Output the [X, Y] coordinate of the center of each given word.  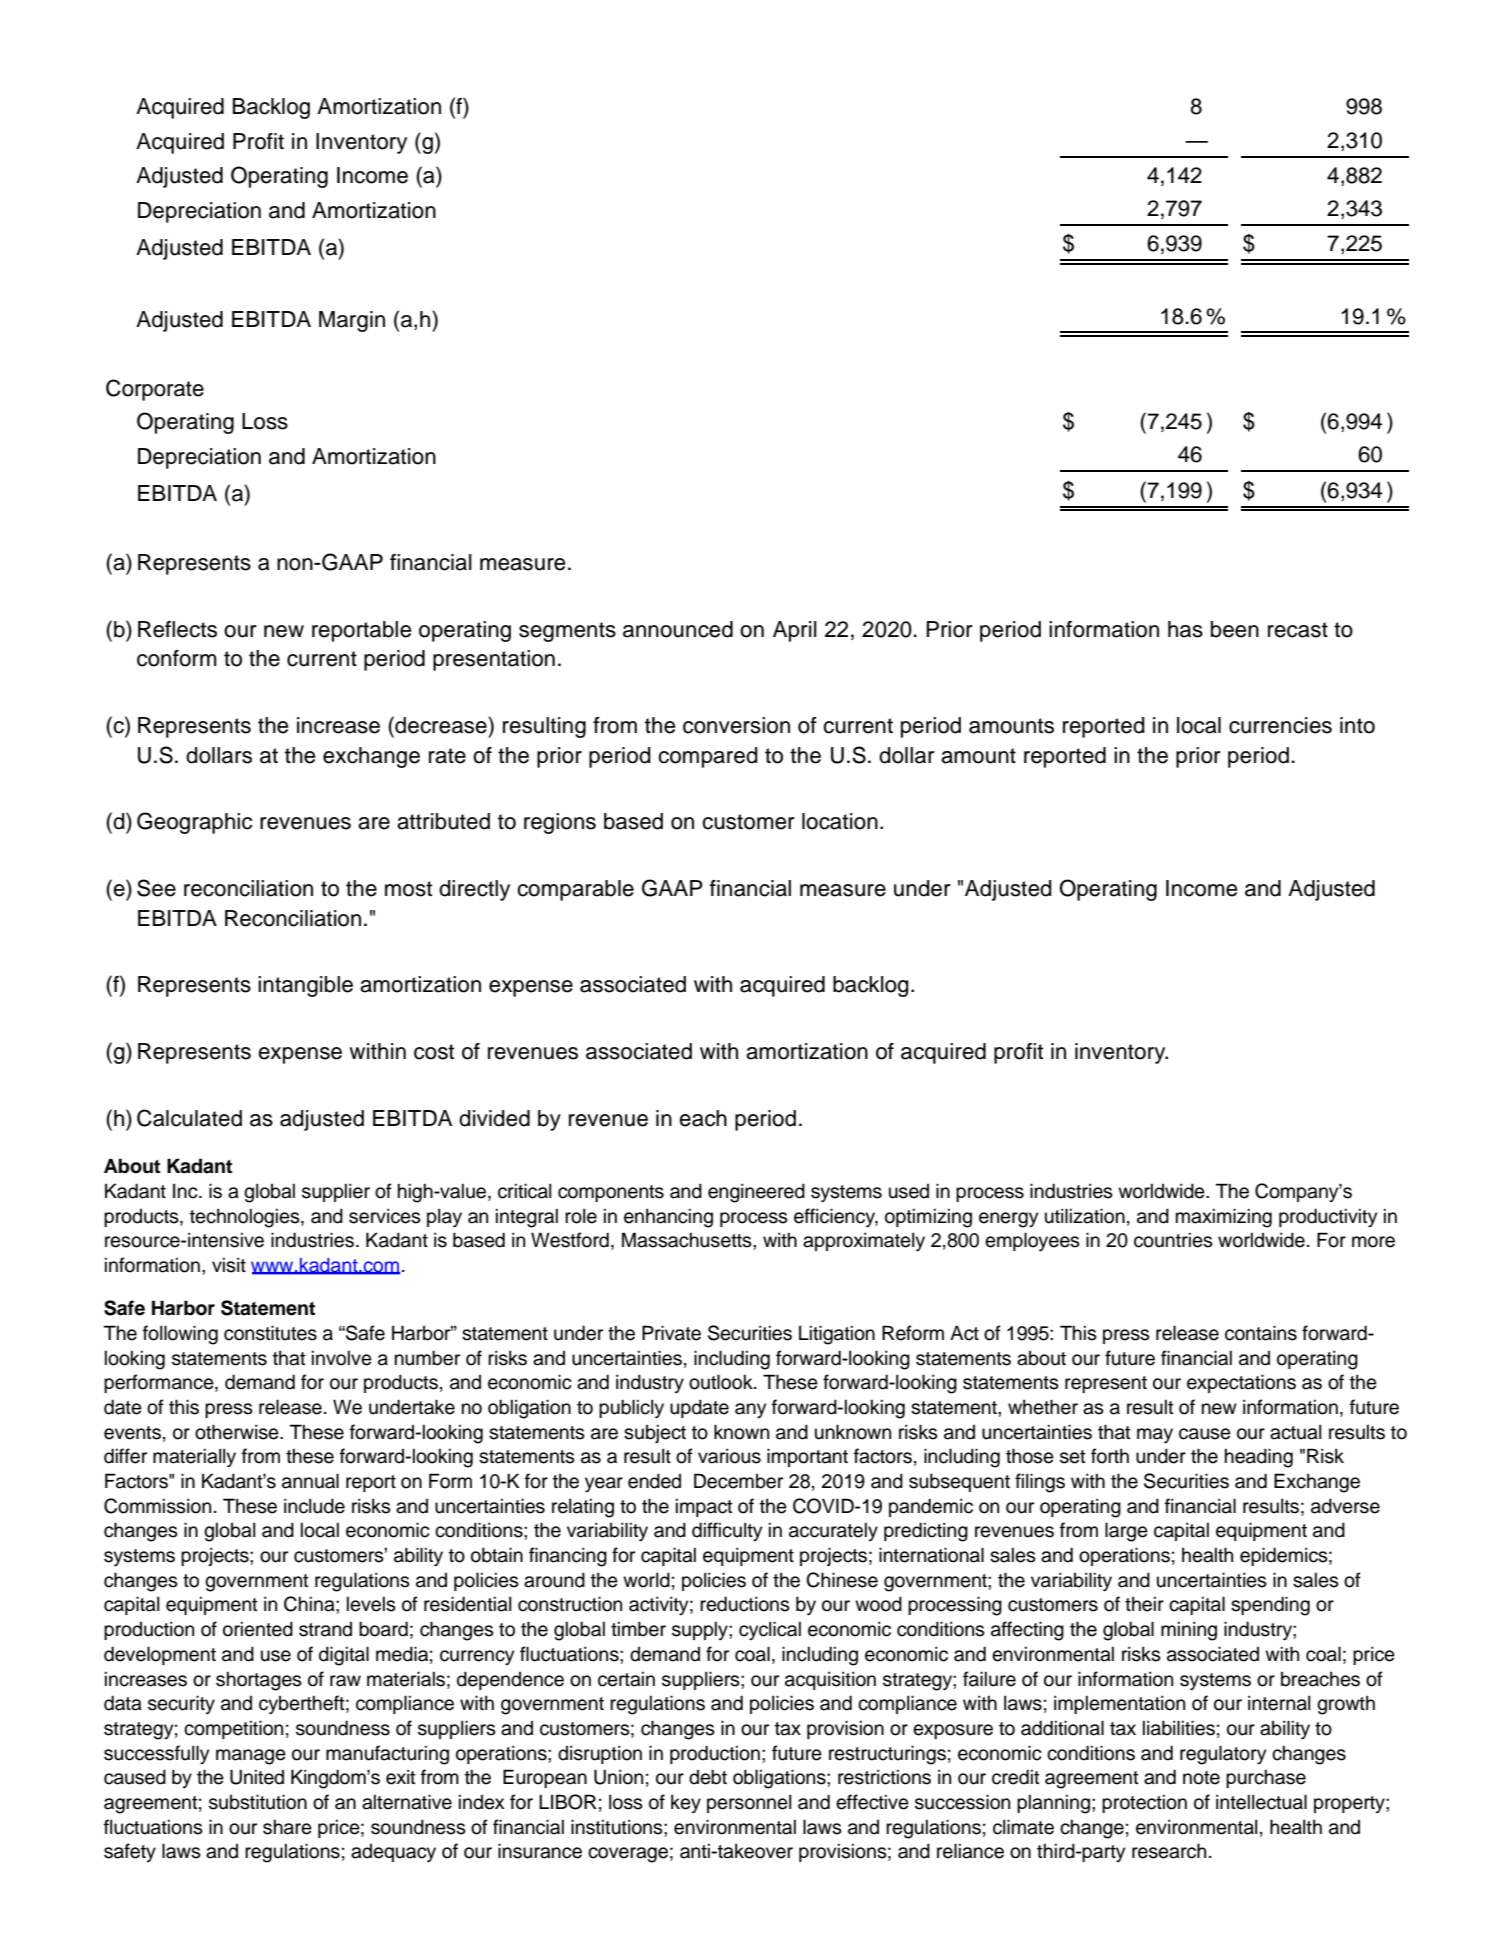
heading [1259, 1458]
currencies [1280, 725]
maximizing [1224, 1218]
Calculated [189, 1118]
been [1235, 629]
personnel [749, 1804]
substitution [258, 1802]
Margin [352, 321]
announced [678, 629]
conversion [736, 725]
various [729, 1456]
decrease [441, 725]
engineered [756, 1193]
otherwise [238, 1432]
